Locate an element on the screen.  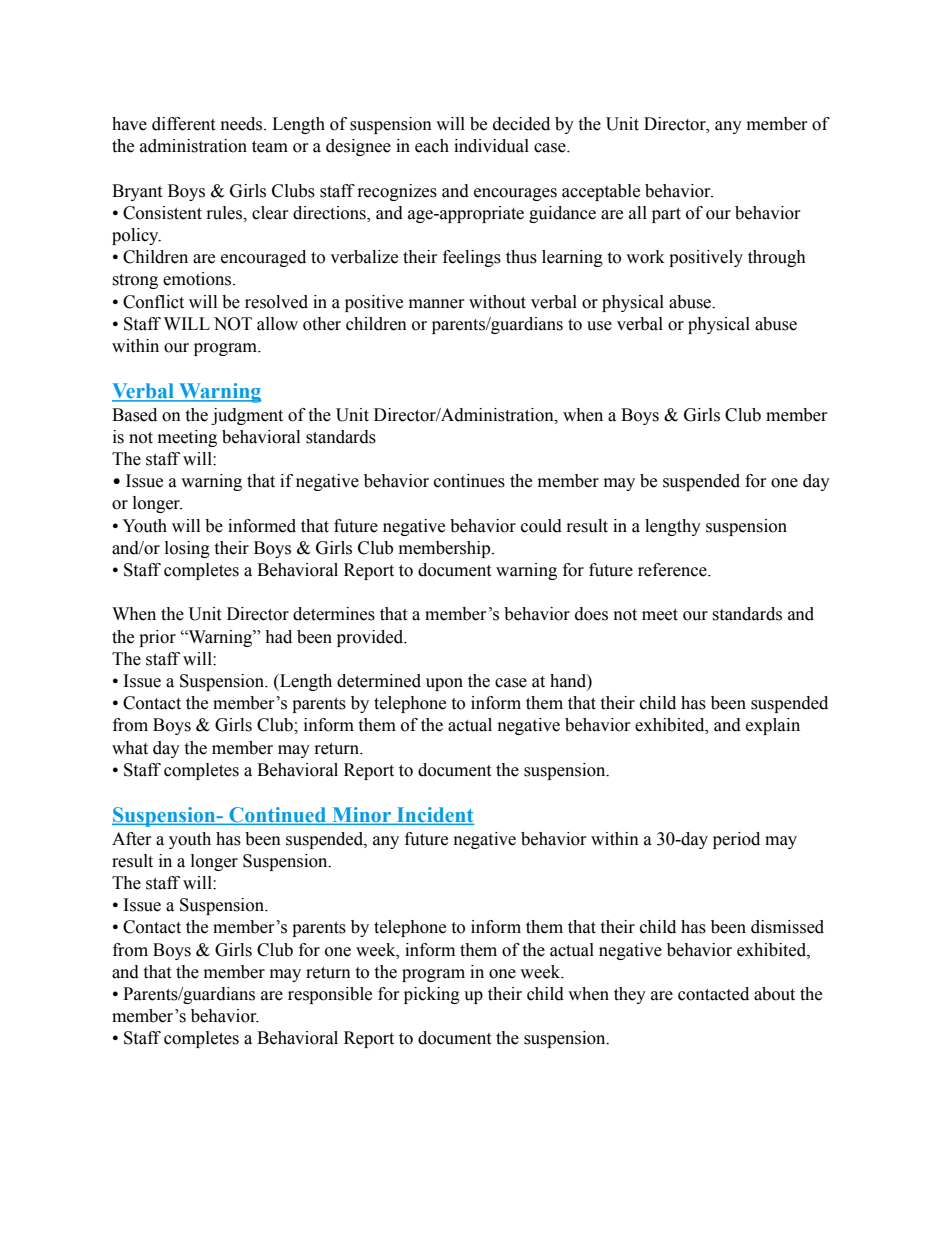
reference is located at coordinates (673, 570).
